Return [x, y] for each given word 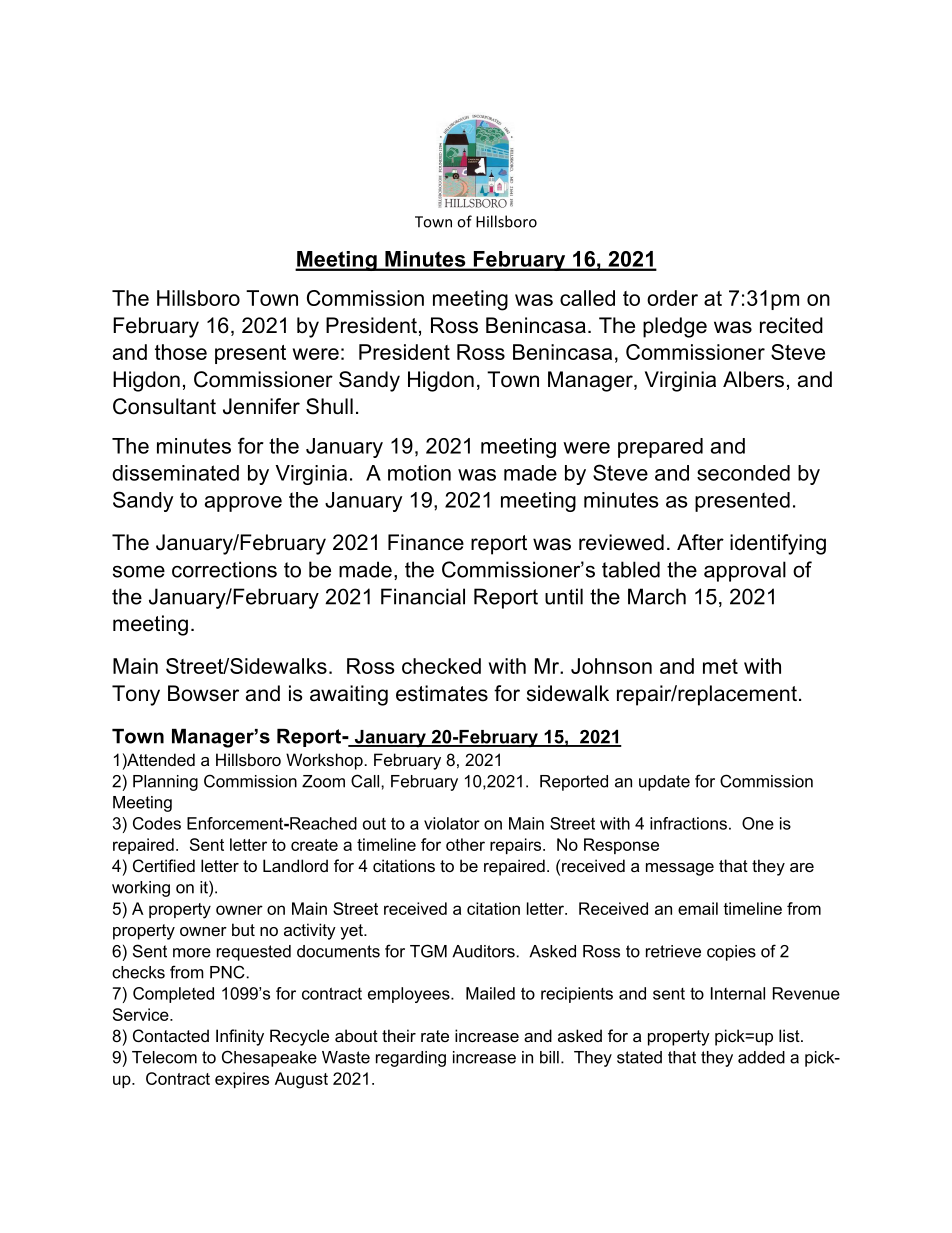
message [680, 869]
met [720, 666]
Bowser [203, 693]
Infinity [240, 1037]
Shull [329, 406]
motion [419, 473]
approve [243, 504]
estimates [442, 693]
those [181, 352]
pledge [675, 327]
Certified [164, 865]
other [465, 844]
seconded [743, 473]
